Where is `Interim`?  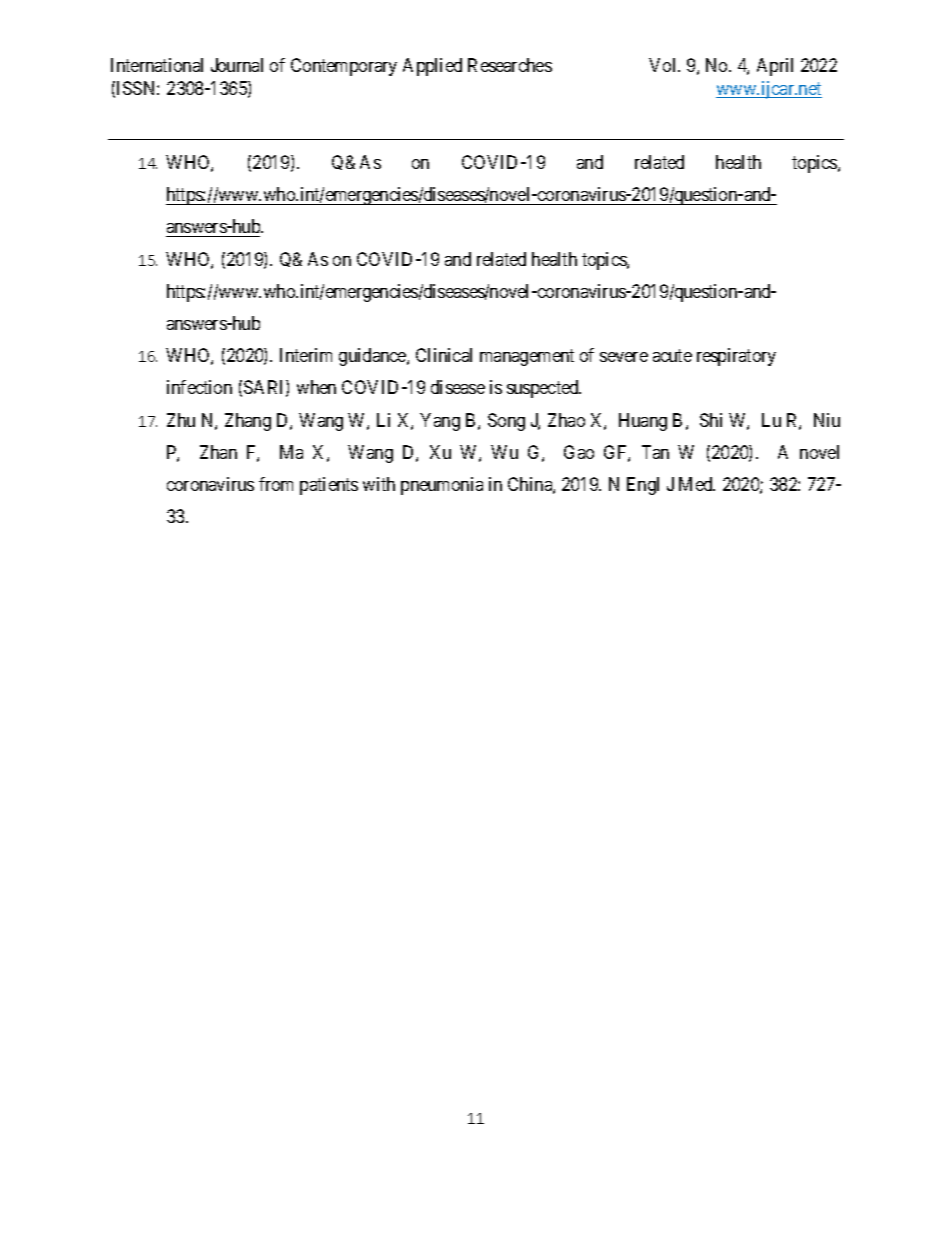
Interim is located at coordinates (306, 355).
